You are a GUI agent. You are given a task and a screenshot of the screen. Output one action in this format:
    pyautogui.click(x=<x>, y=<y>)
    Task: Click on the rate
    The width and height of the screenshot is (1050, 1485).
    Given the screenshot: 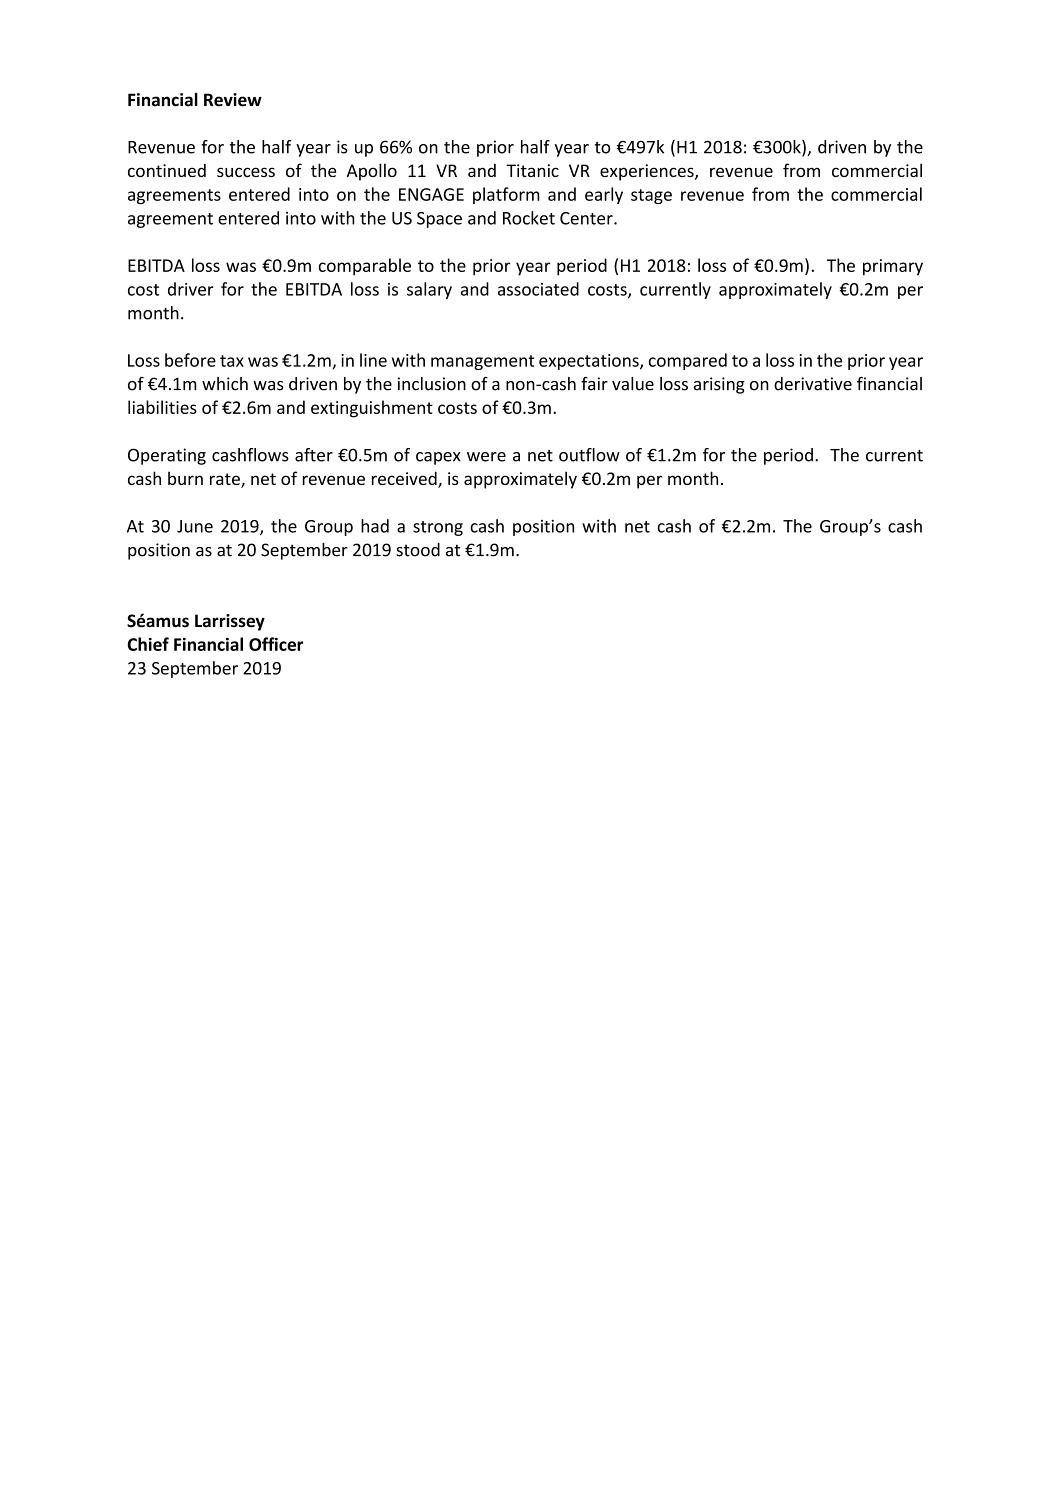 What is the action you would take?
    pyautogui.click(x=226, y=480)
